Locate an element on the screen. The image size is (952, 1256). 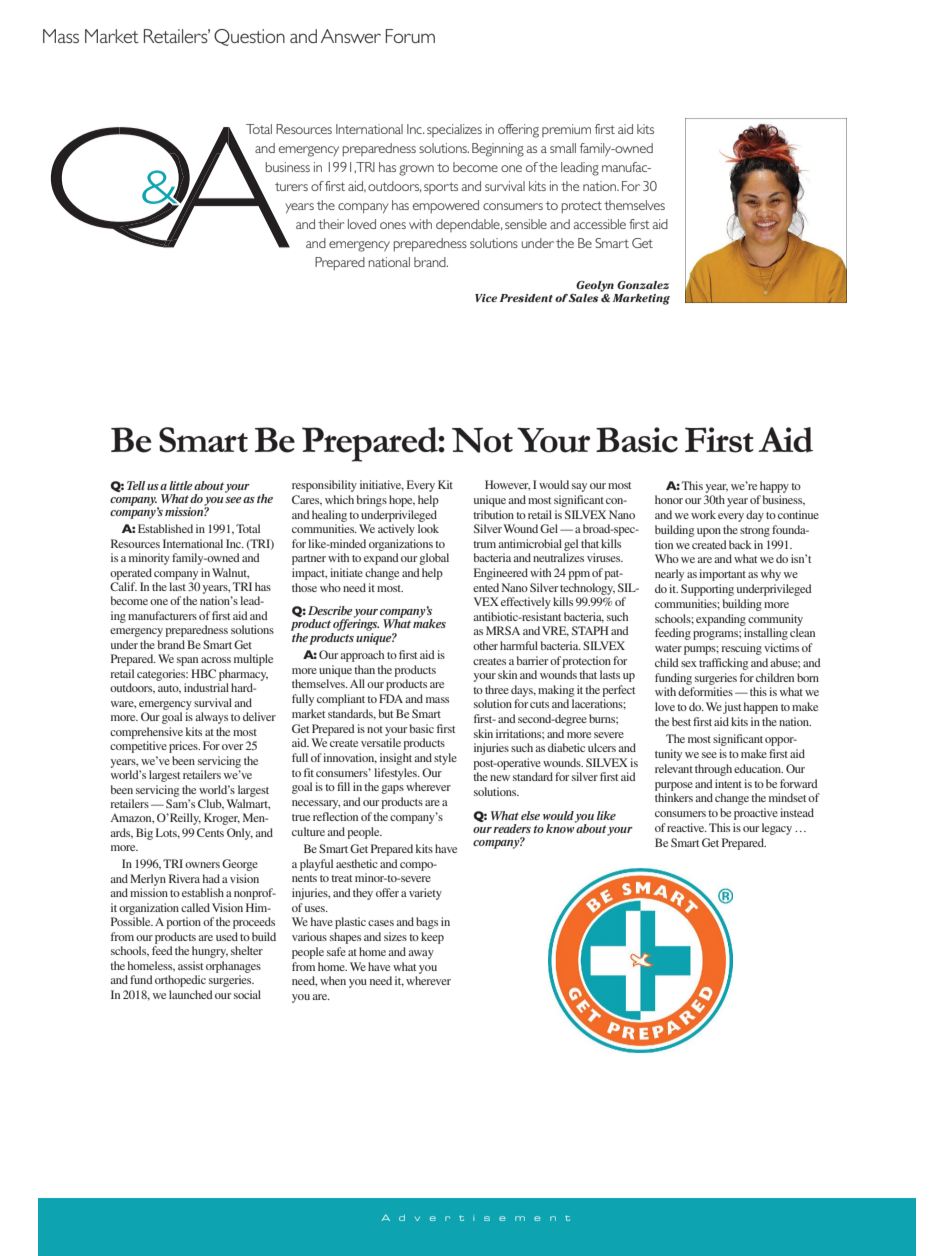
look is located at coordinates (428, 528).
